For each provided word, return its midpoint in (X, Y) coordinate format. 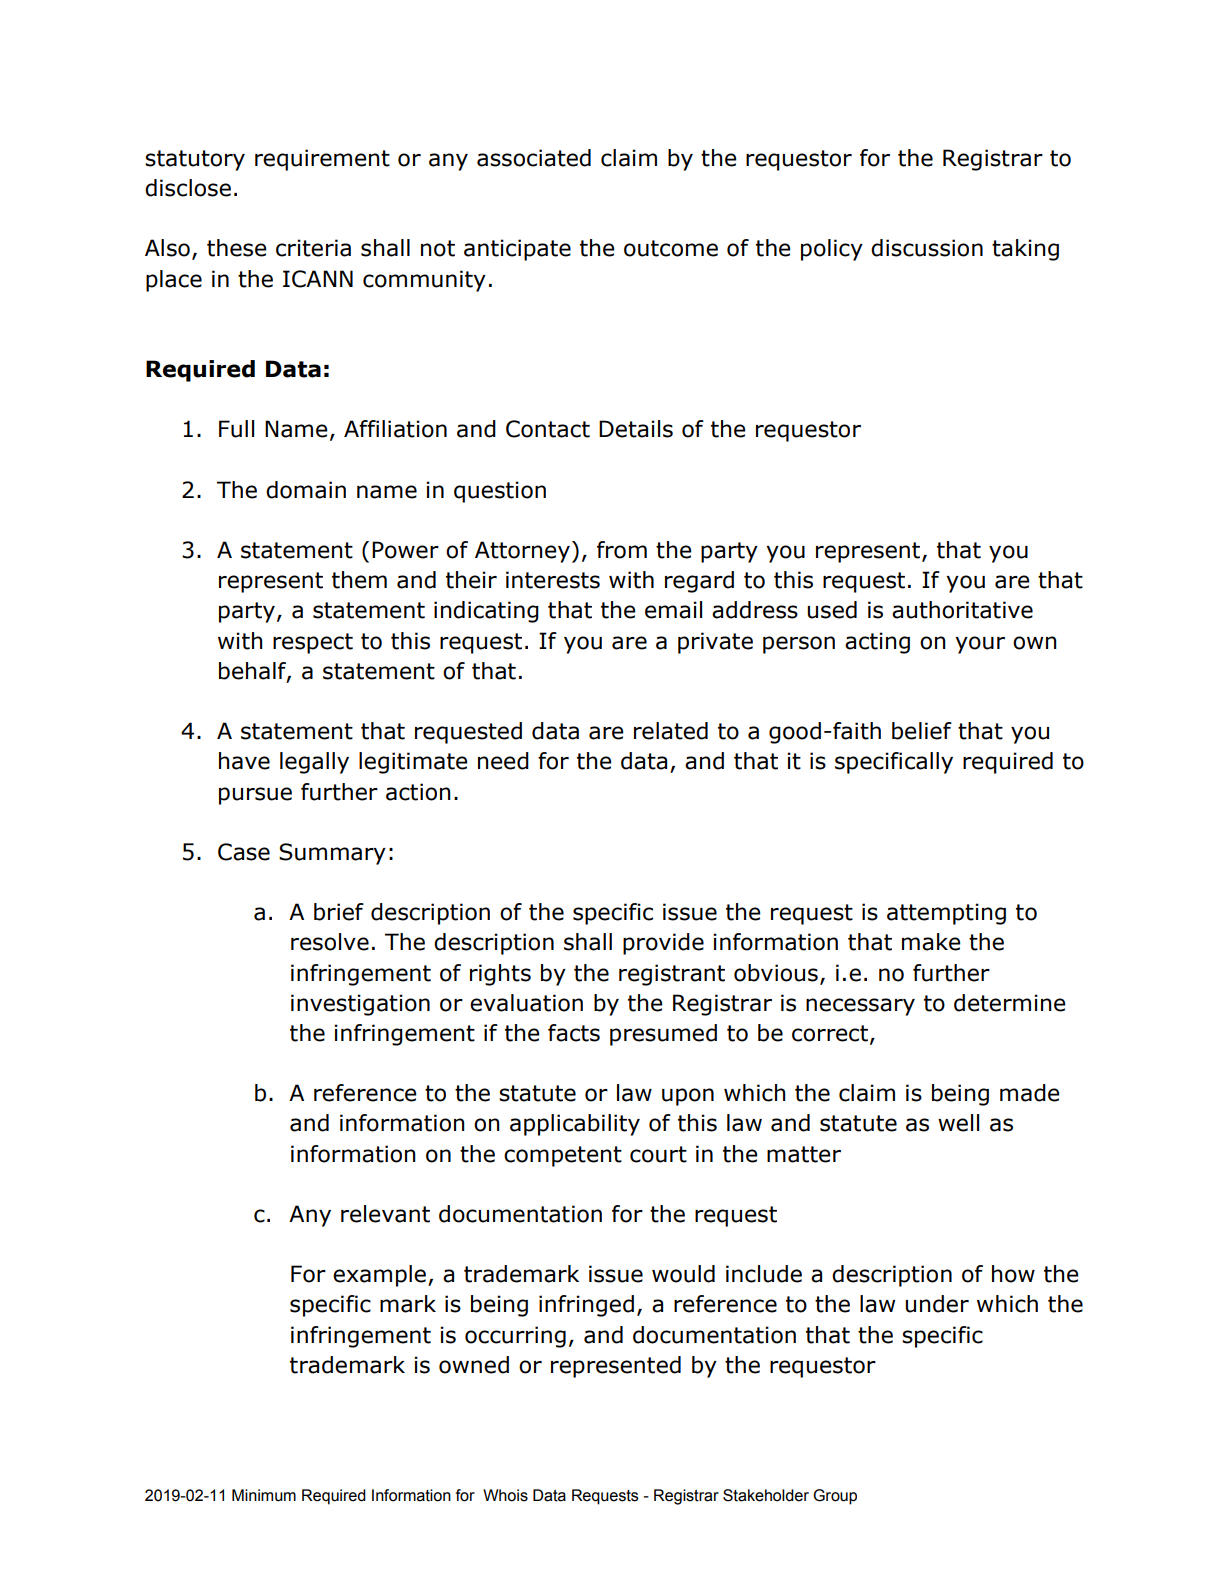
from (622, 550)
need (503, 761)
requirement (322, 160)
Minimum (264, 1495)
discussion (927, 248)
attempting (946, 914)
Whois (505, 1495)
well (958, 1123)
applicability (575, 1125)
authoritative (962, 610)
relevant (385, 1214)
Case (244, 852)
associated (534, 158)
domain (306, 490)
